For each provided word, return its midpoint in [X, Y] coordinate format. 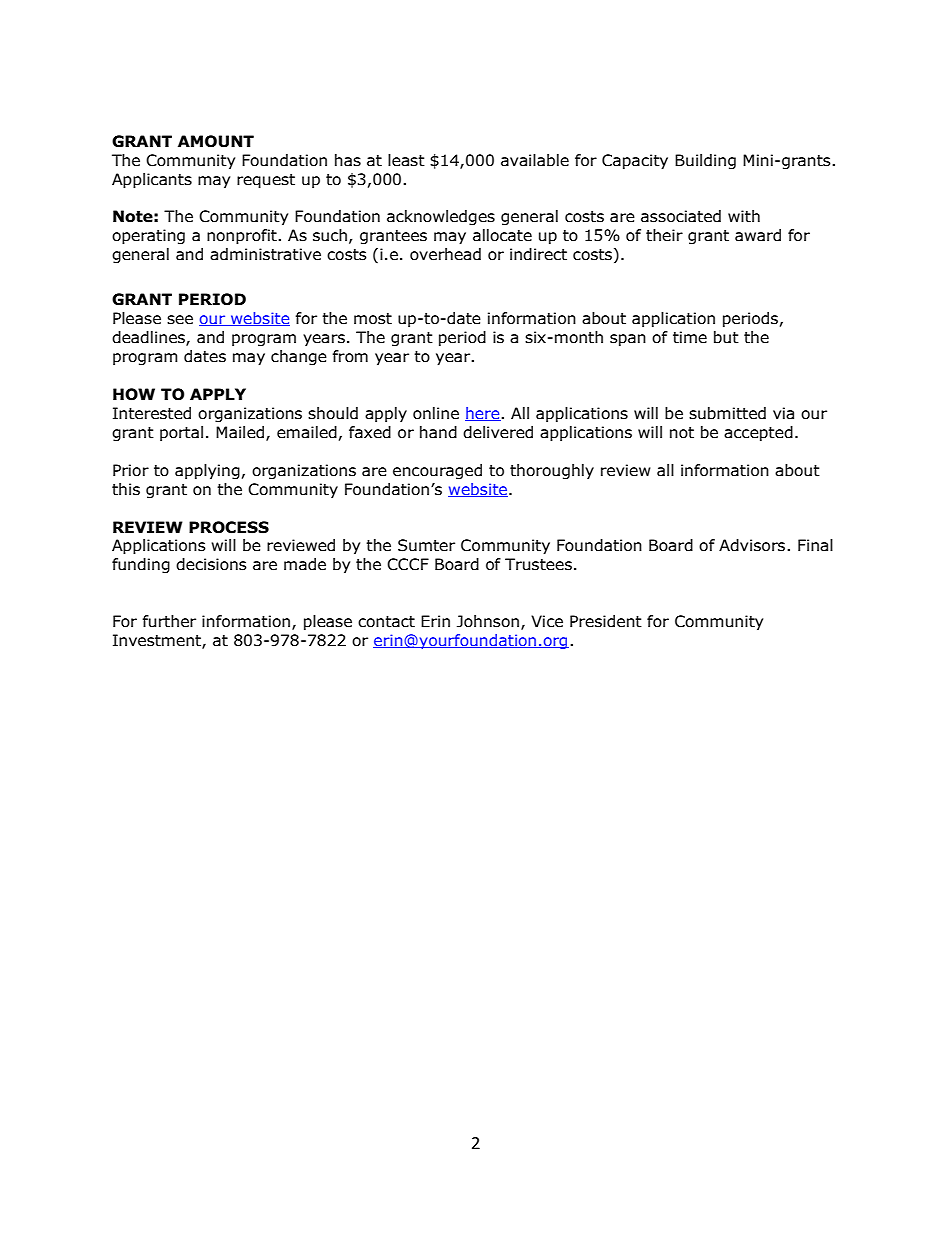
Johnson [488, 621]
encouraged [437, 471]
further [169, 621]
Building [705, 161]
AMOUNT [216, 141]
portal [181, 433]
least [406, 160]
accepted [758, 433]
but [726, 337]
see [180, 320]
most [373, 319]
